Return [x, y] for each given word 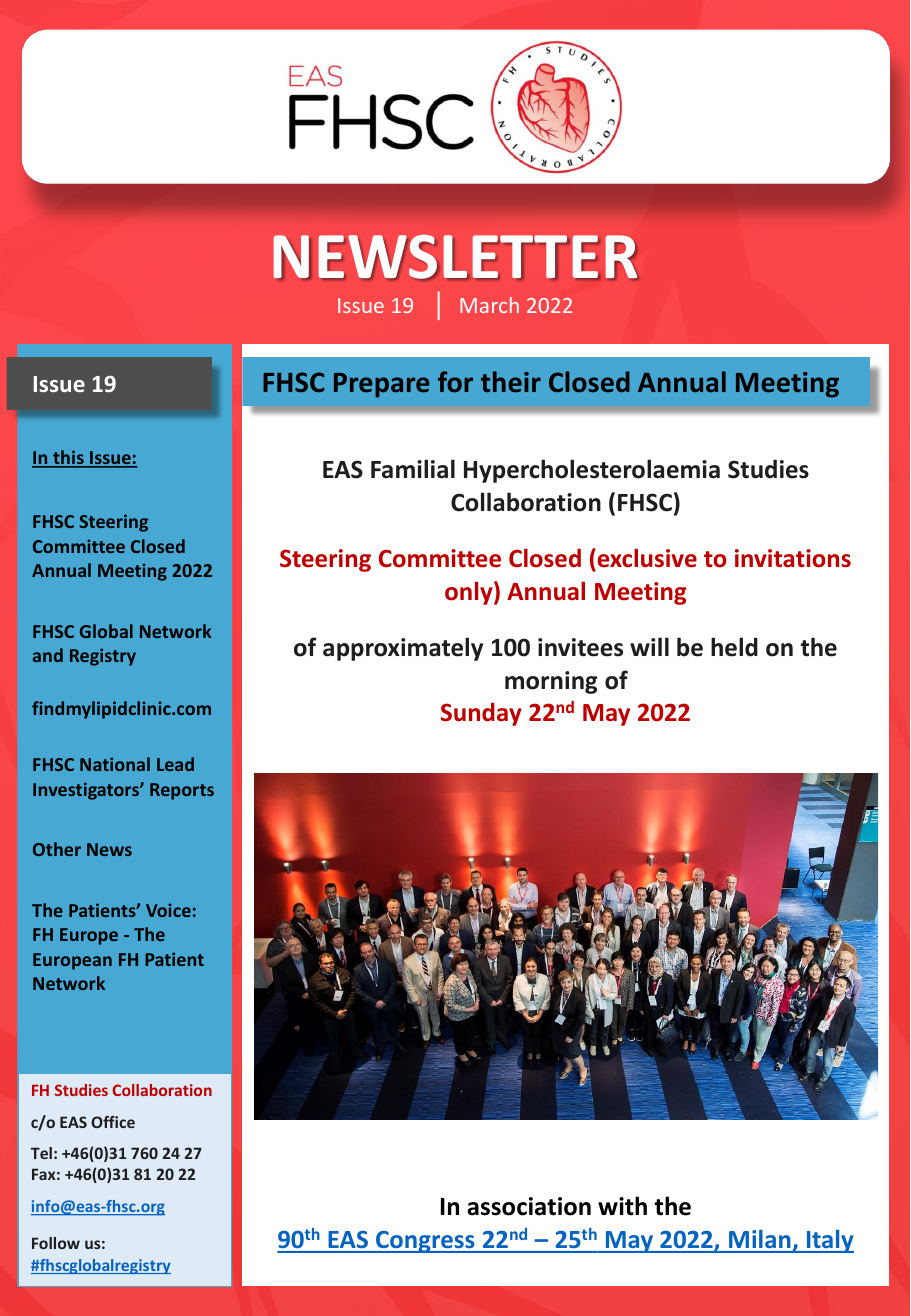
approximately [403, 649]
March [489, 305]
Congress [425, 1242]
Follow [56, 1243]
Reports [182, 791]
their [511, 382]
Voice [168, 910]
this [68, 458]
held [734, 647]
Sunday [481, 714]
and [48, 655]
